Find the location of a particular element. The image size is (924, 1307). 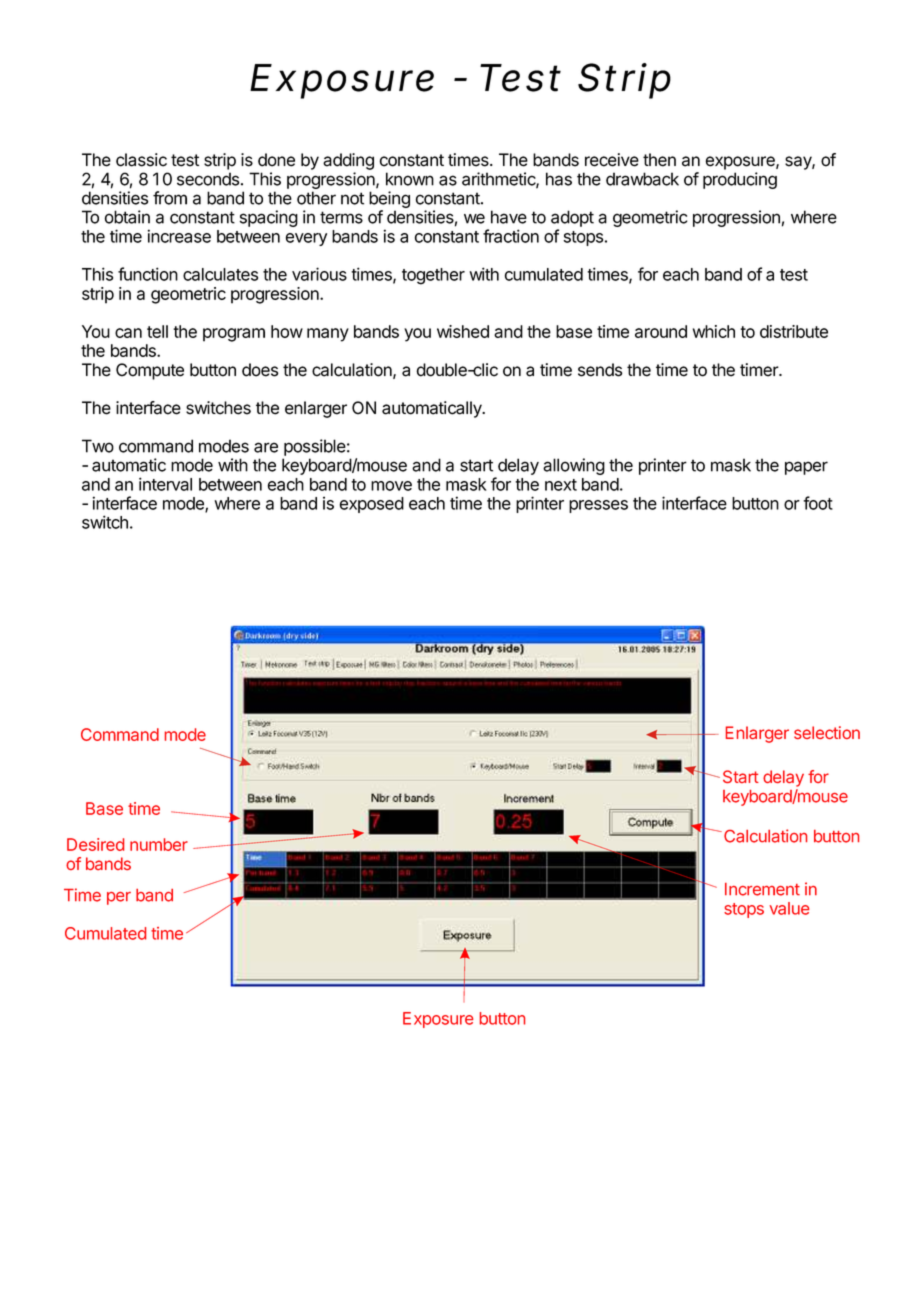

known is located at coordinates (410, 179).
